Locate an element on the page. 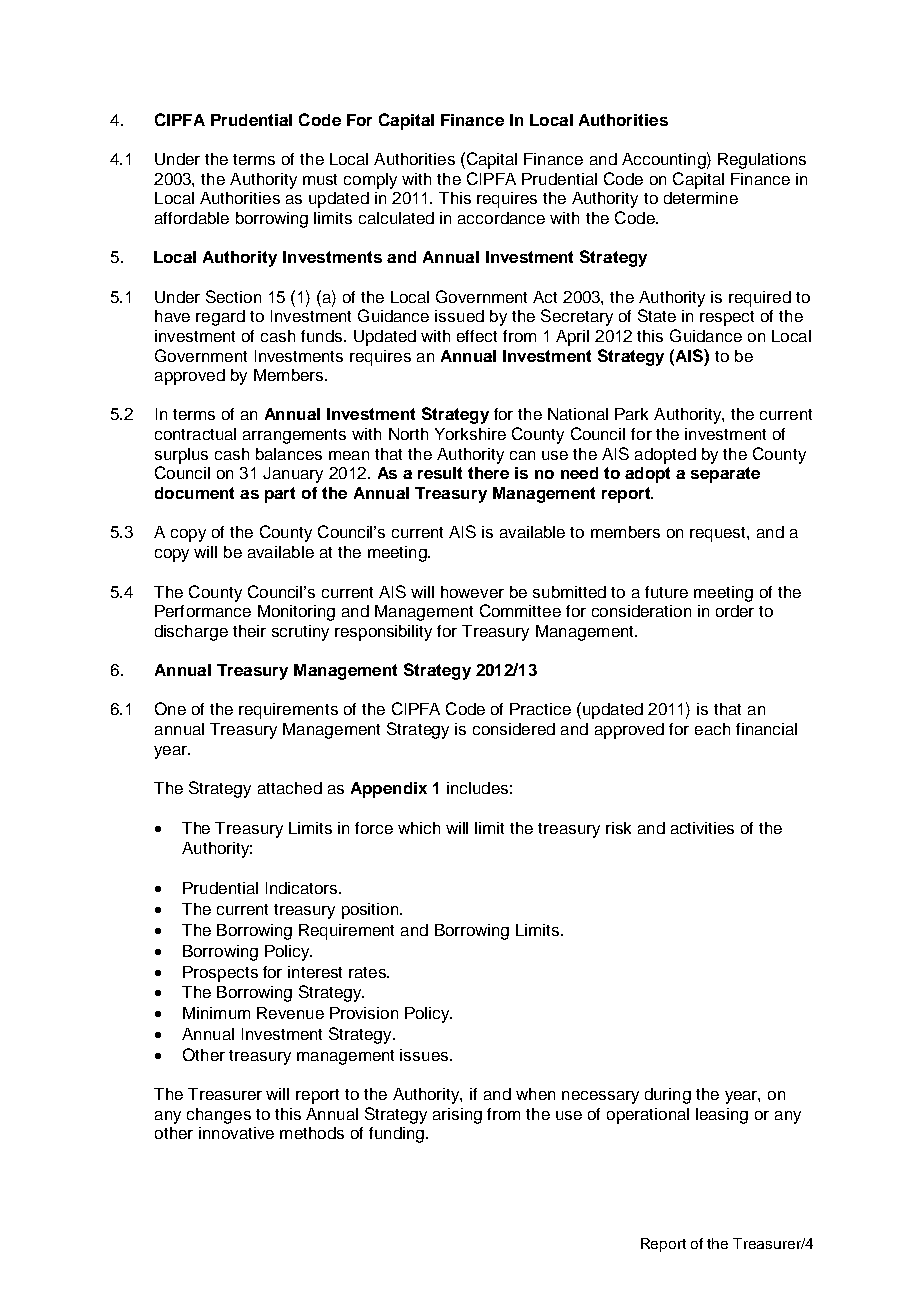  which is located at coordinates (419, 828).
